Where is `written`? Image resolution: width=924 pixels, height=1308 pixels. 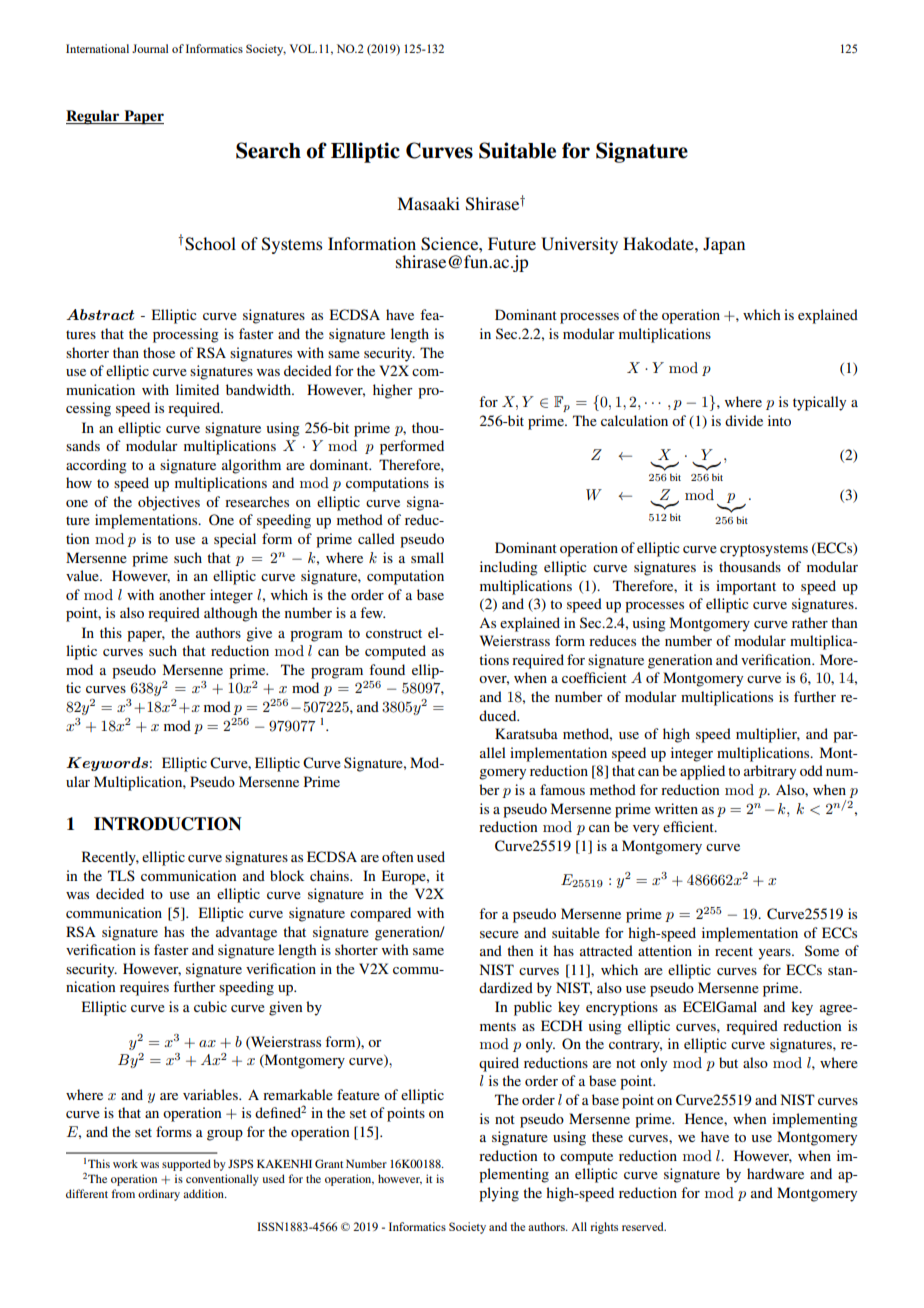
written is located at coordinates (676, 808).
